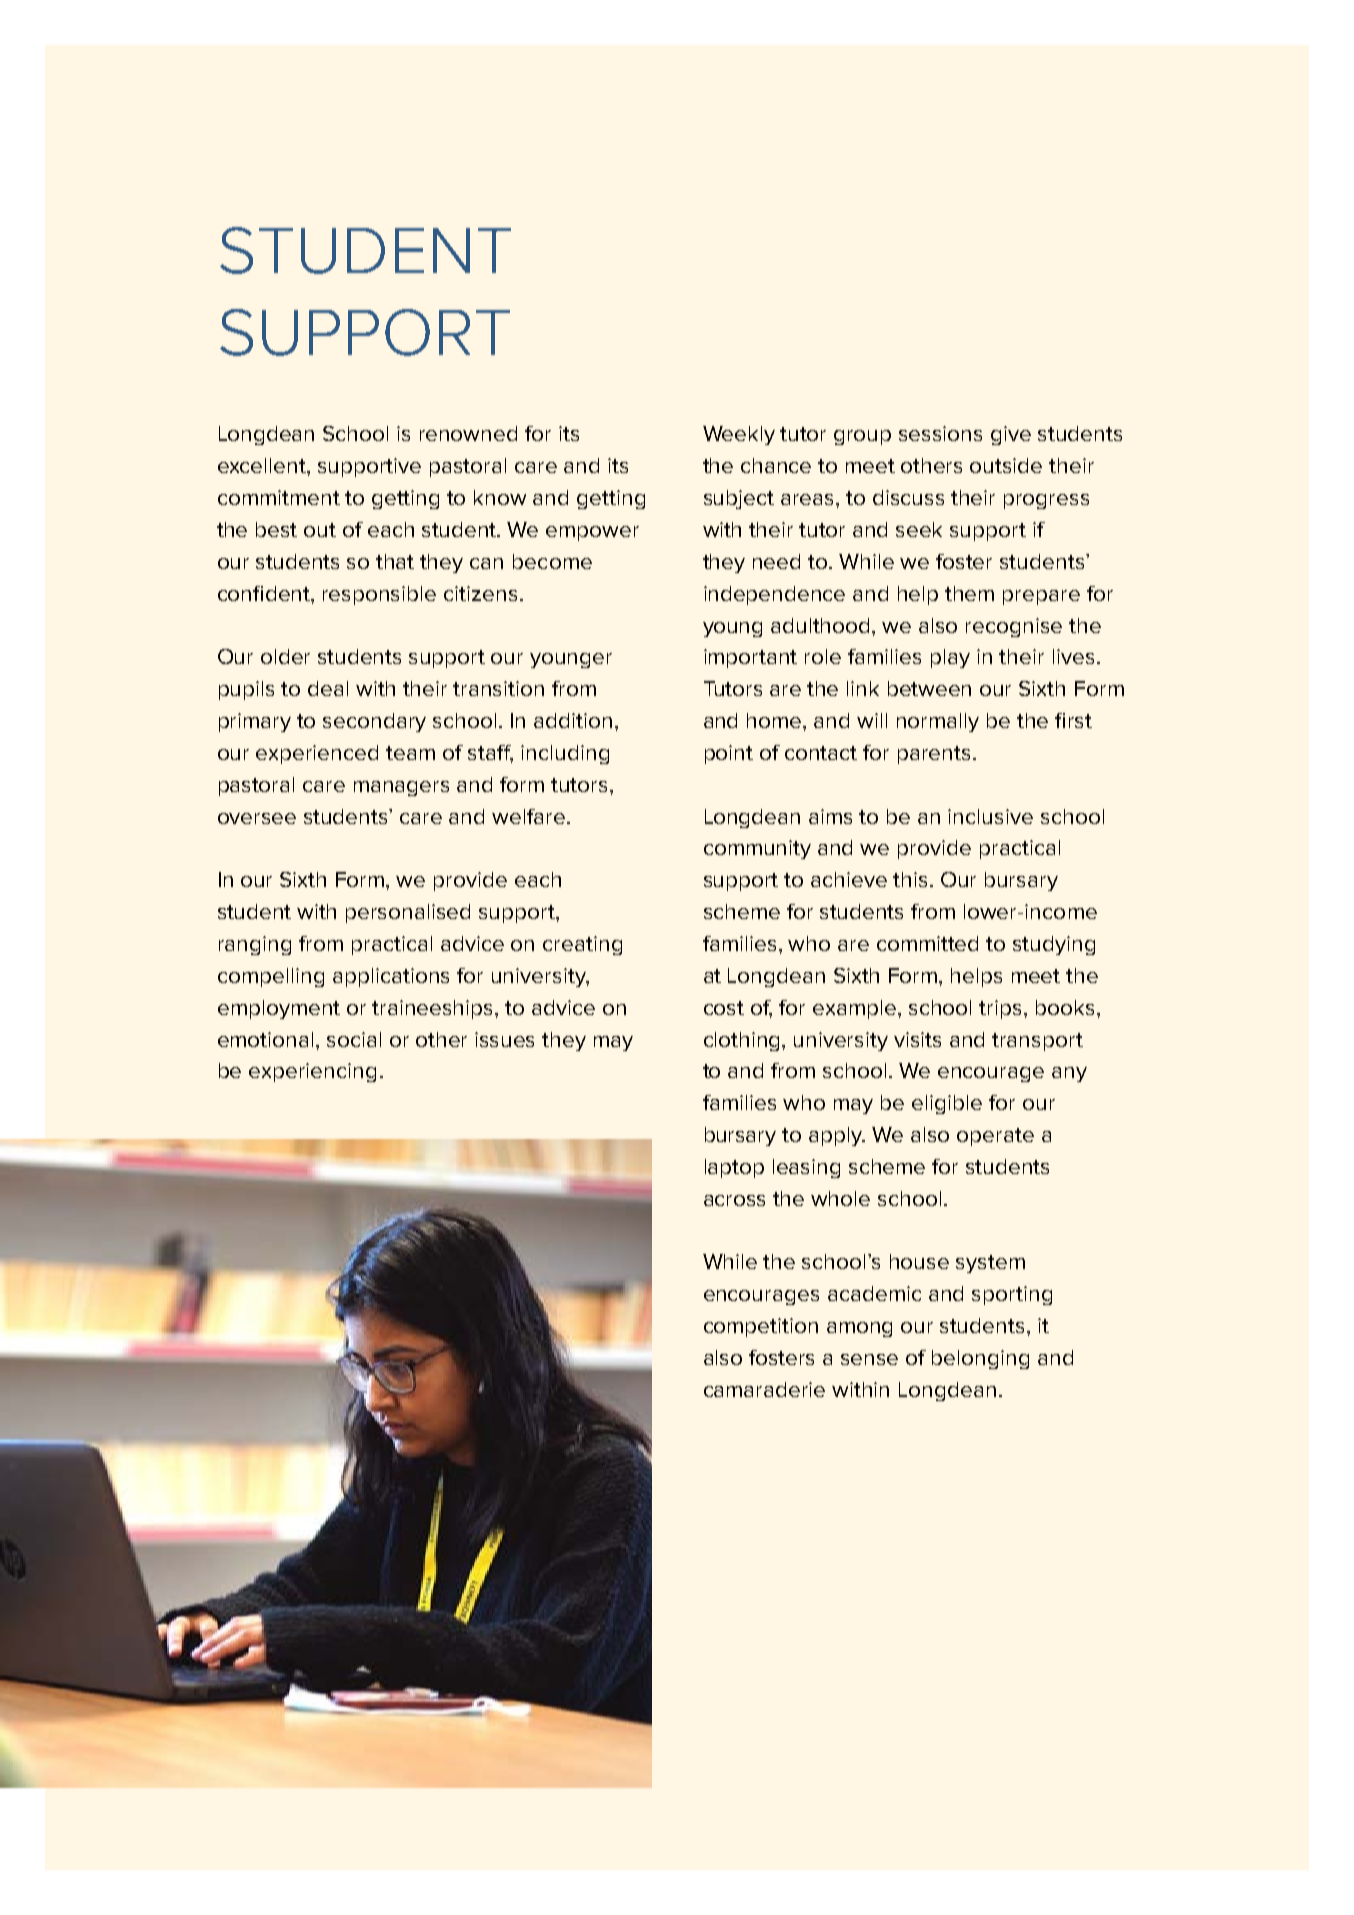 This image has height=1915, width=1354. I want to click on experiencing, so click(312, 1072).
